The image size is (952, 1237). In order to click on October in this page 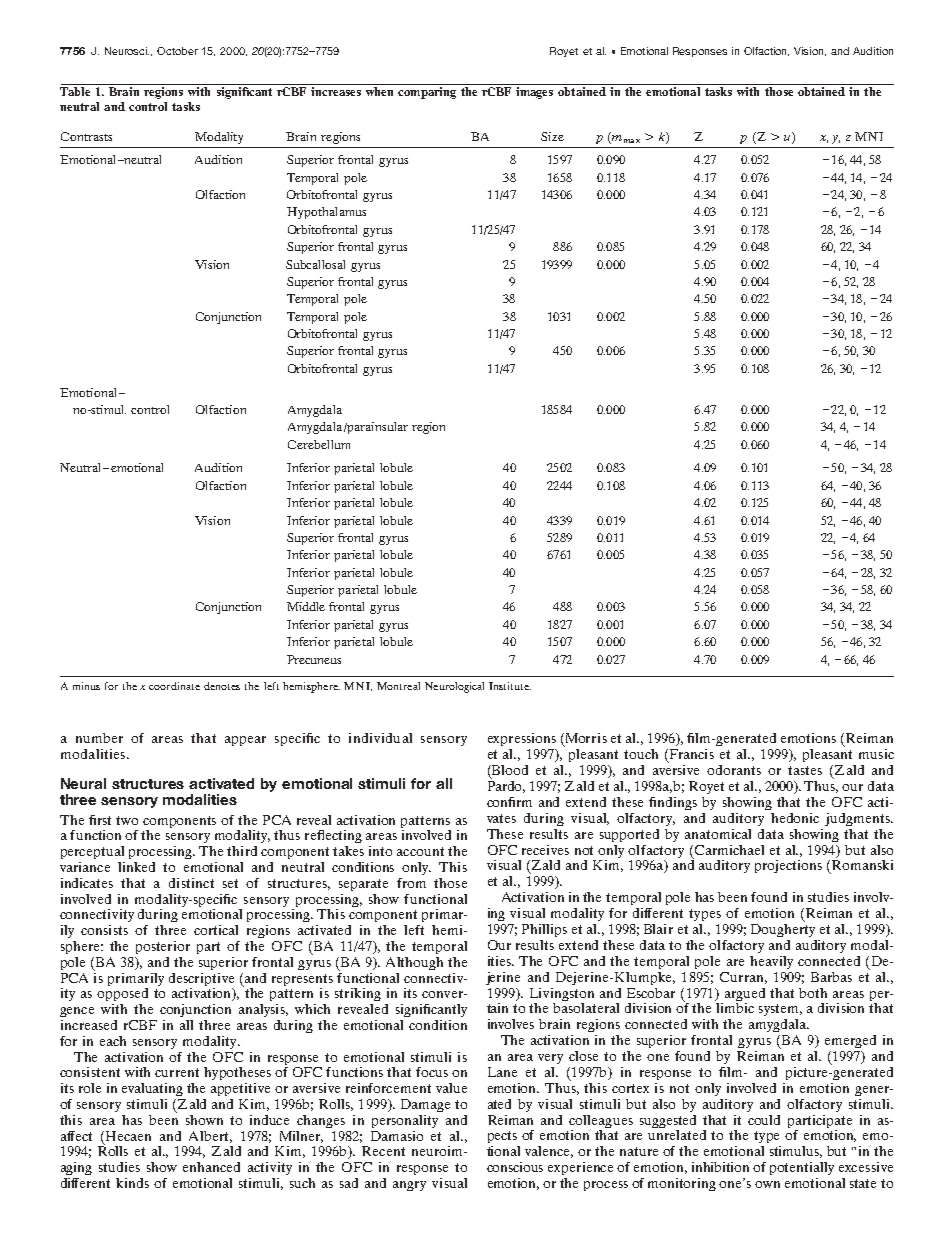, I will do `click(177, 51)`.
